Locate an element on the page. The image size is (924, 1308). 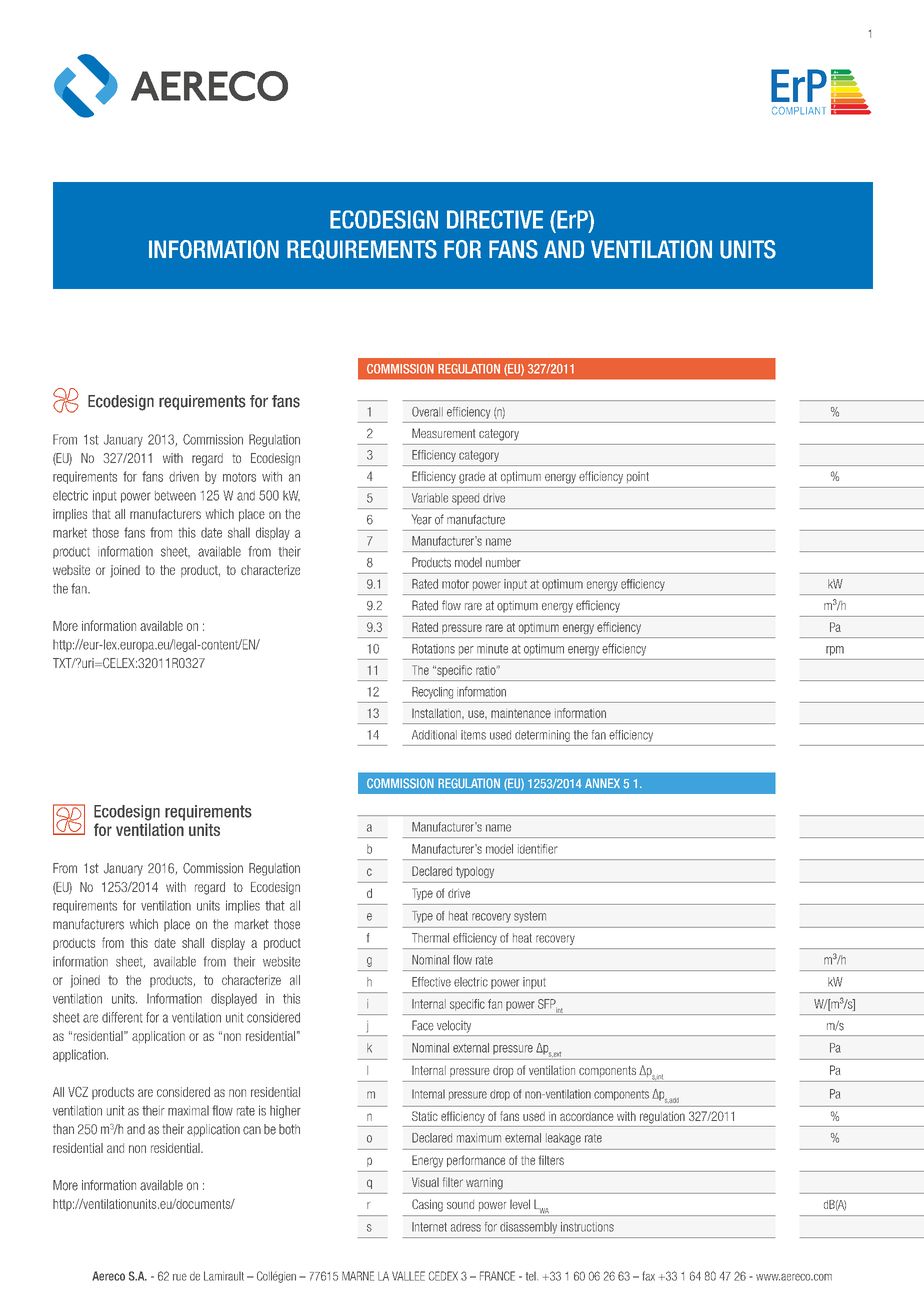
fax is located at coordinates (649, 1276).
